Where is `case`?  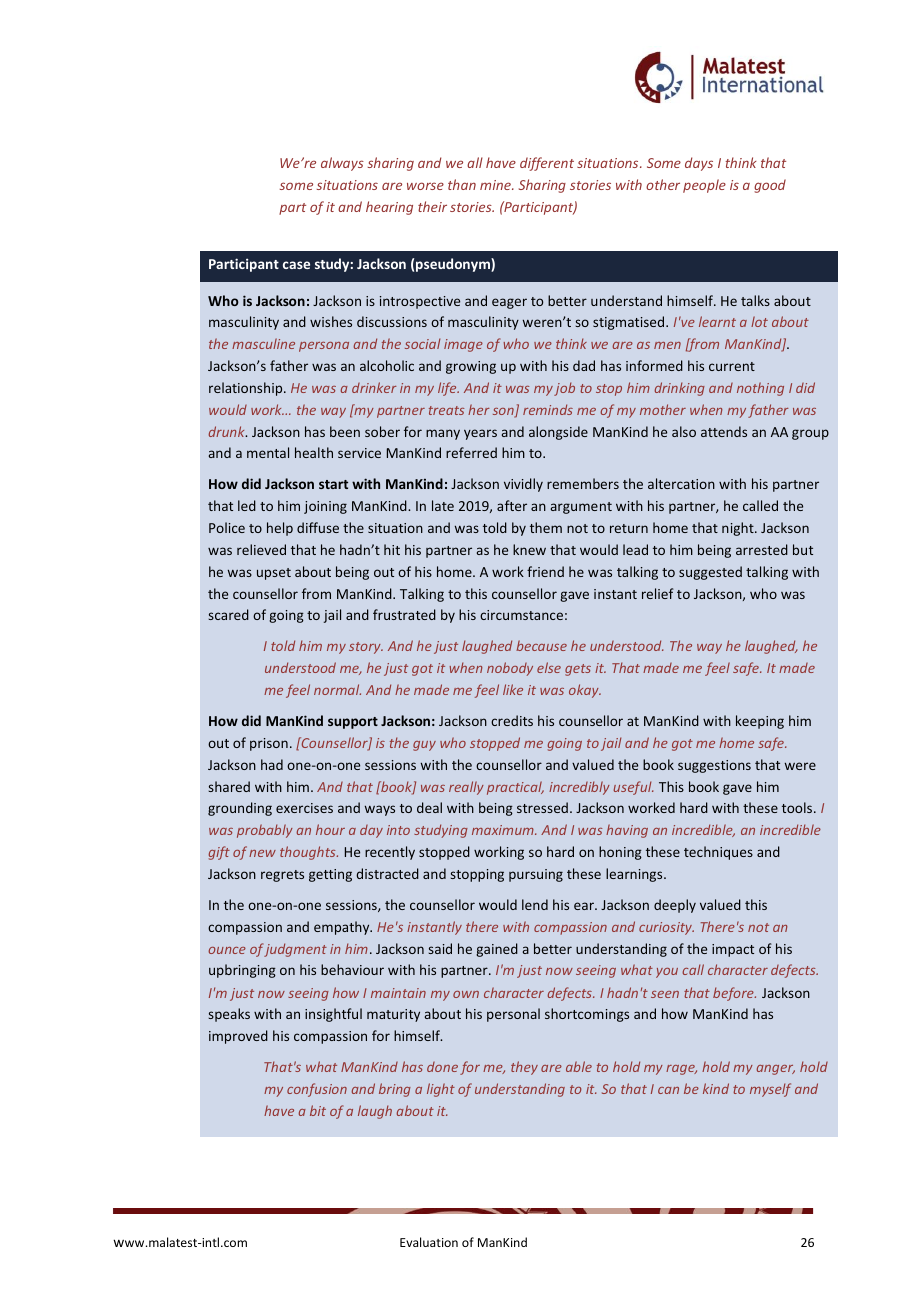 case is located at coordinates (296, 265).
